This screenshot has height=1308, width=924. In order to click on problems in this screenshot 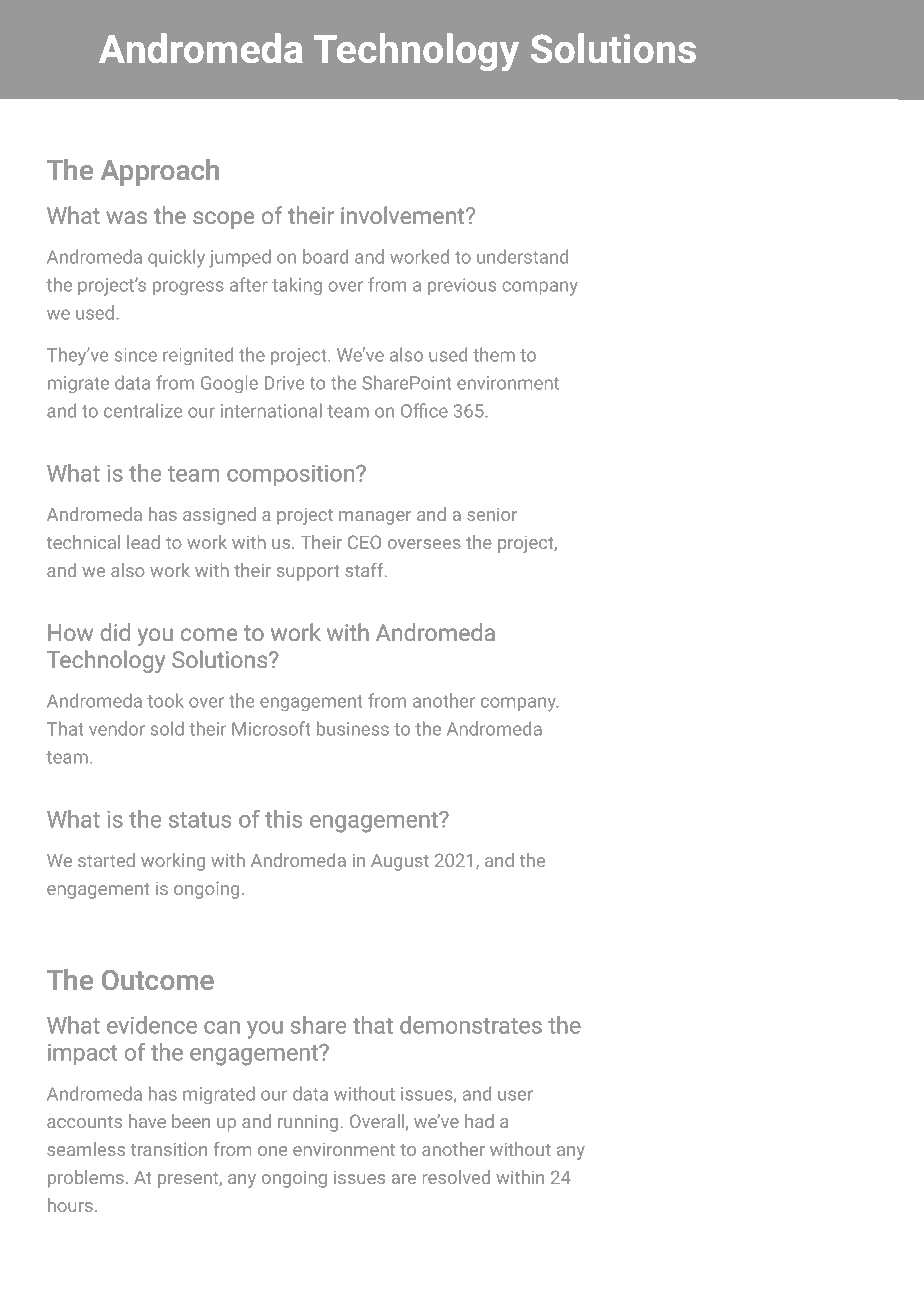, I will do `click(86, 1179)`.
